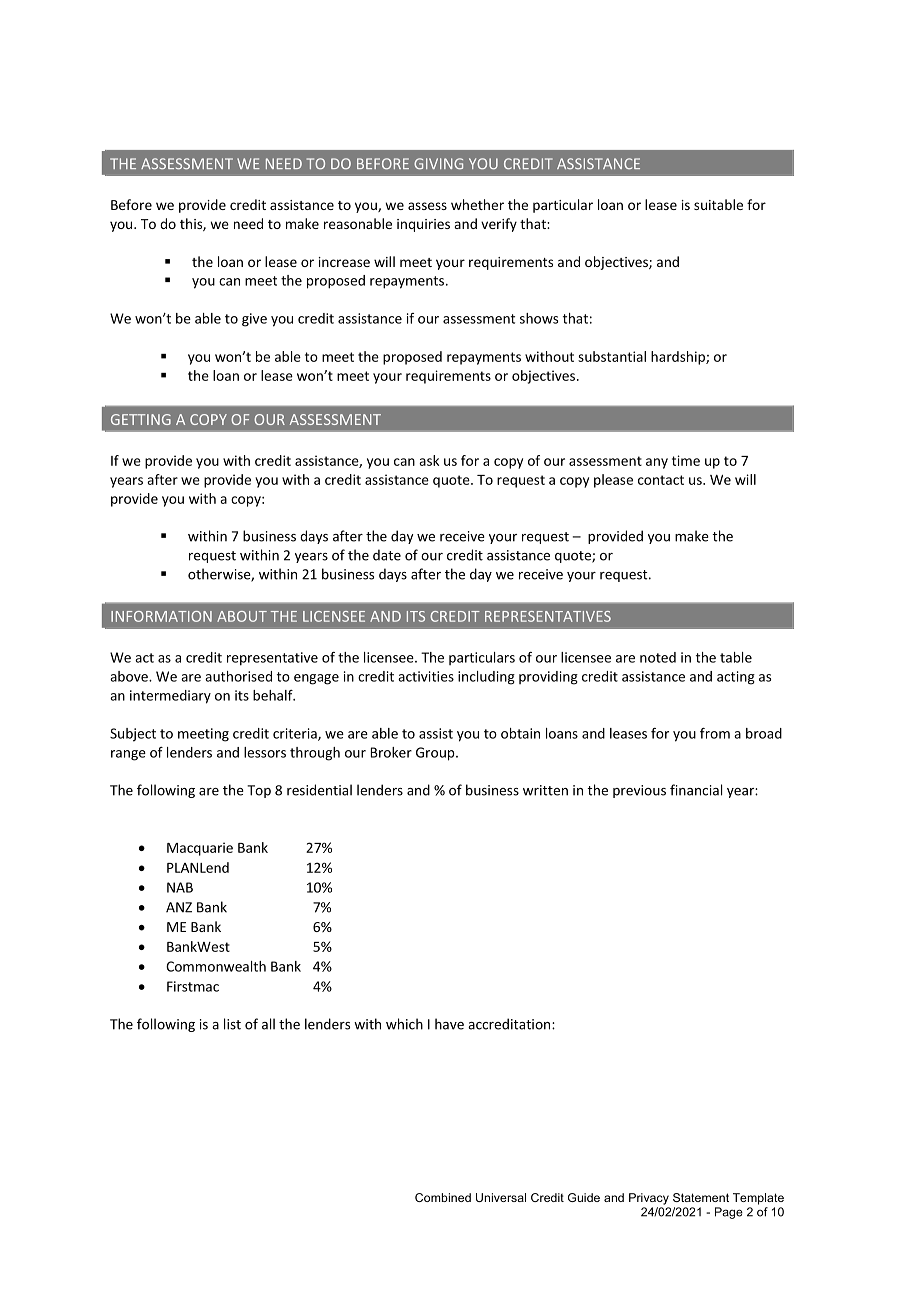 The width and height of the document is (924, 1308). I want to click on whether, so click(477, 204).
